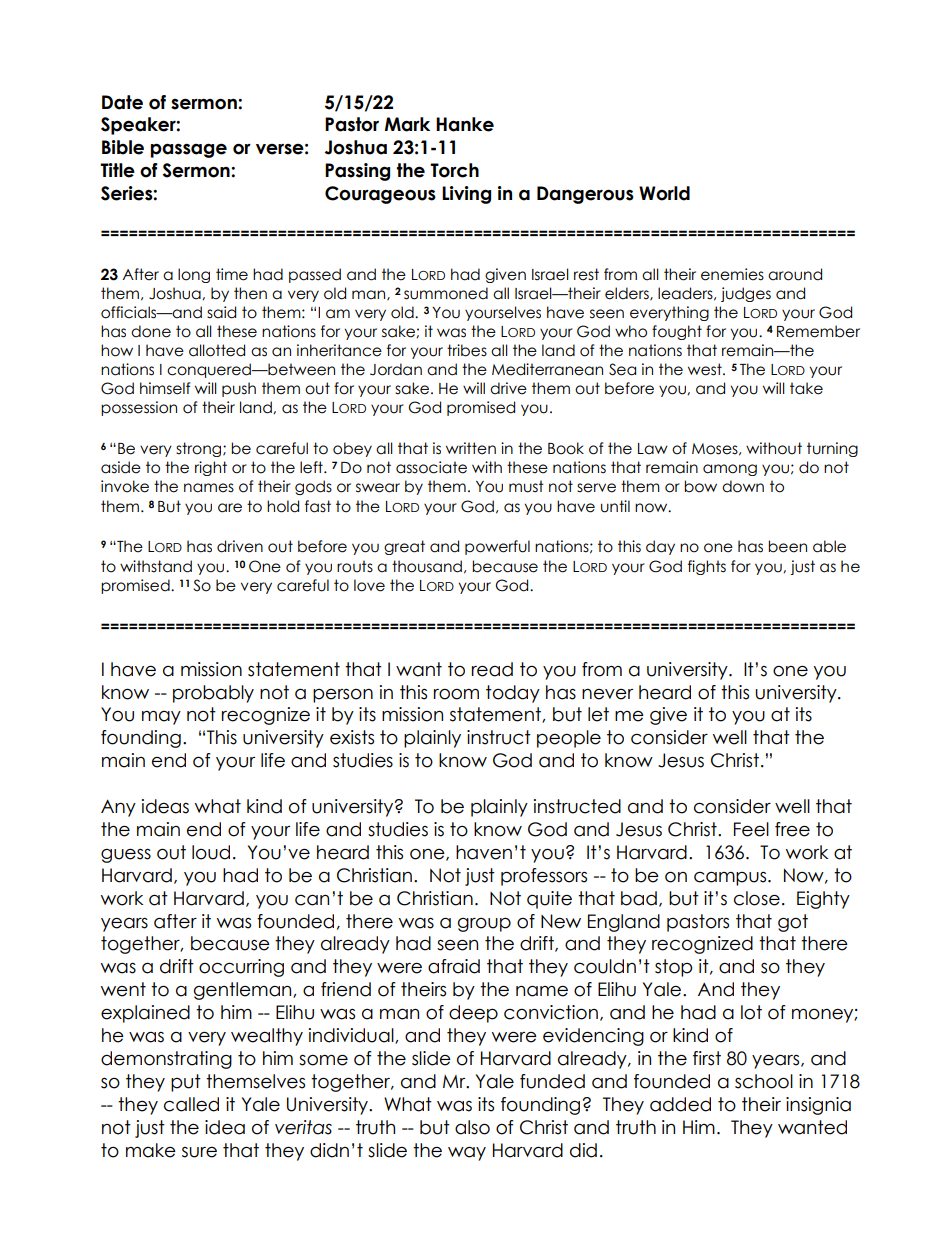  What do you see at coordinates (465, 124) in the image?
I see `Hanke` at bounding box center [465, 124].
